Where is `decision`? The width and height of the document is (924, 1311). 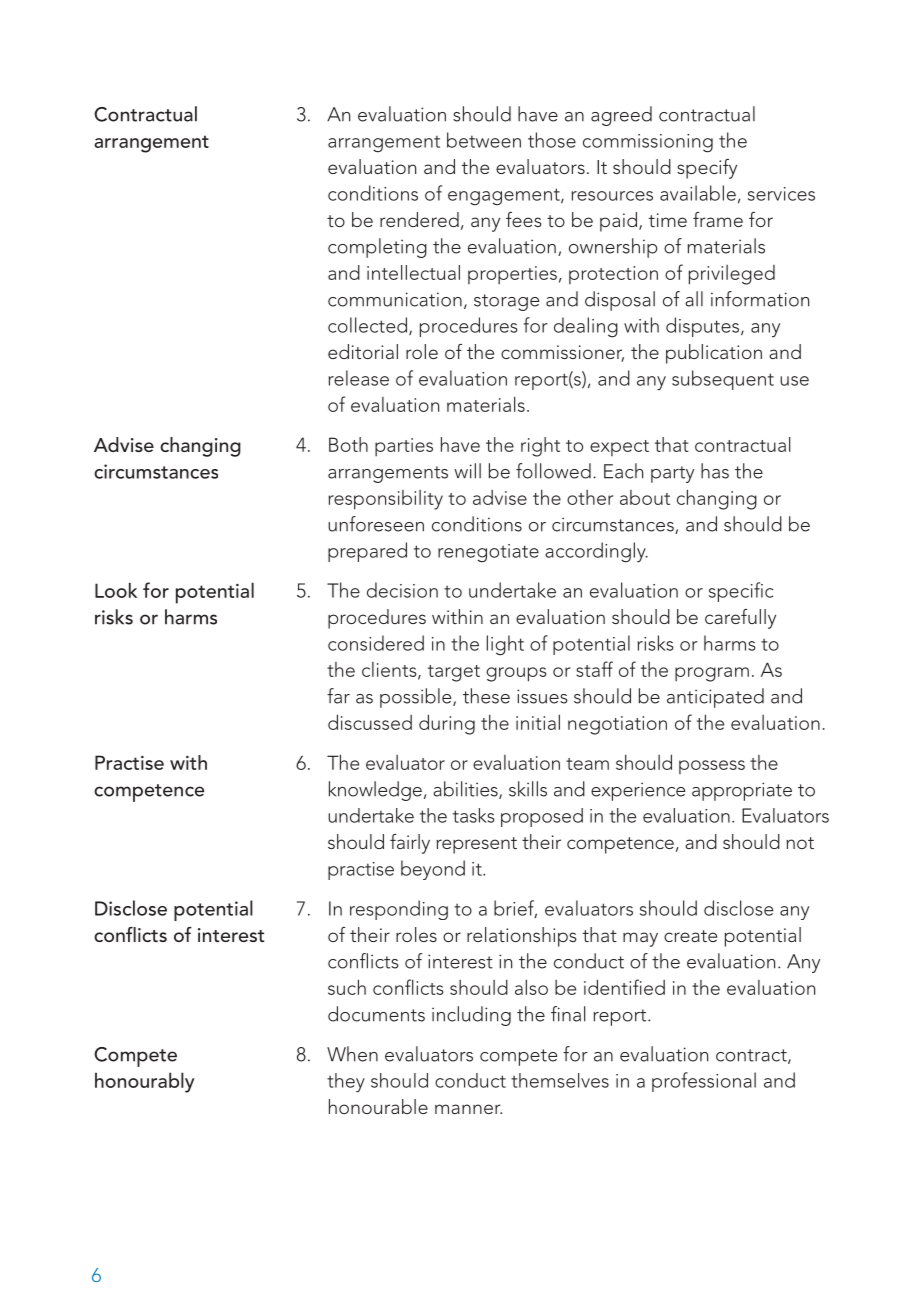 decision is located at coordinates (402, 590).
